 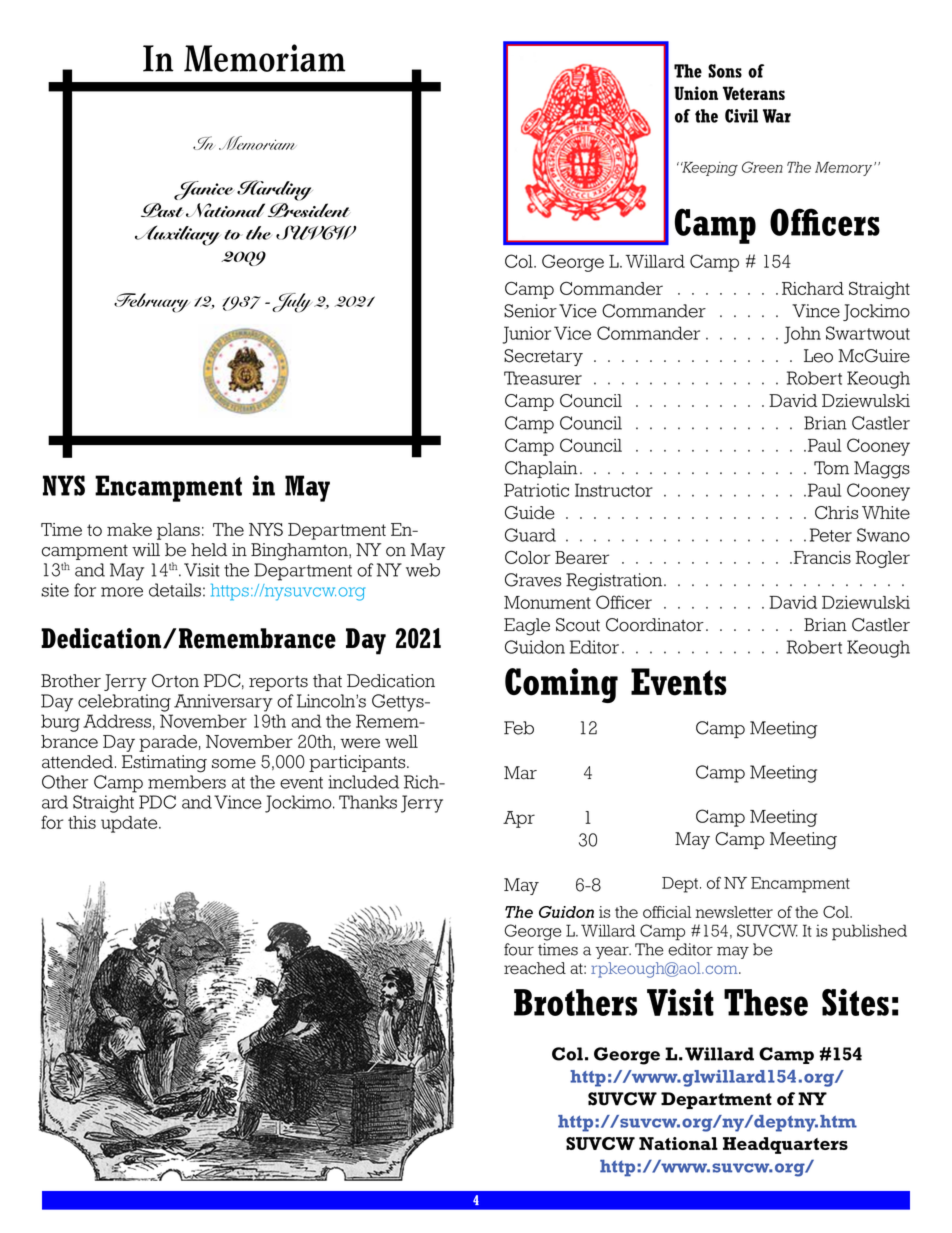 I want to click on details, so click(x=175, y=590).
